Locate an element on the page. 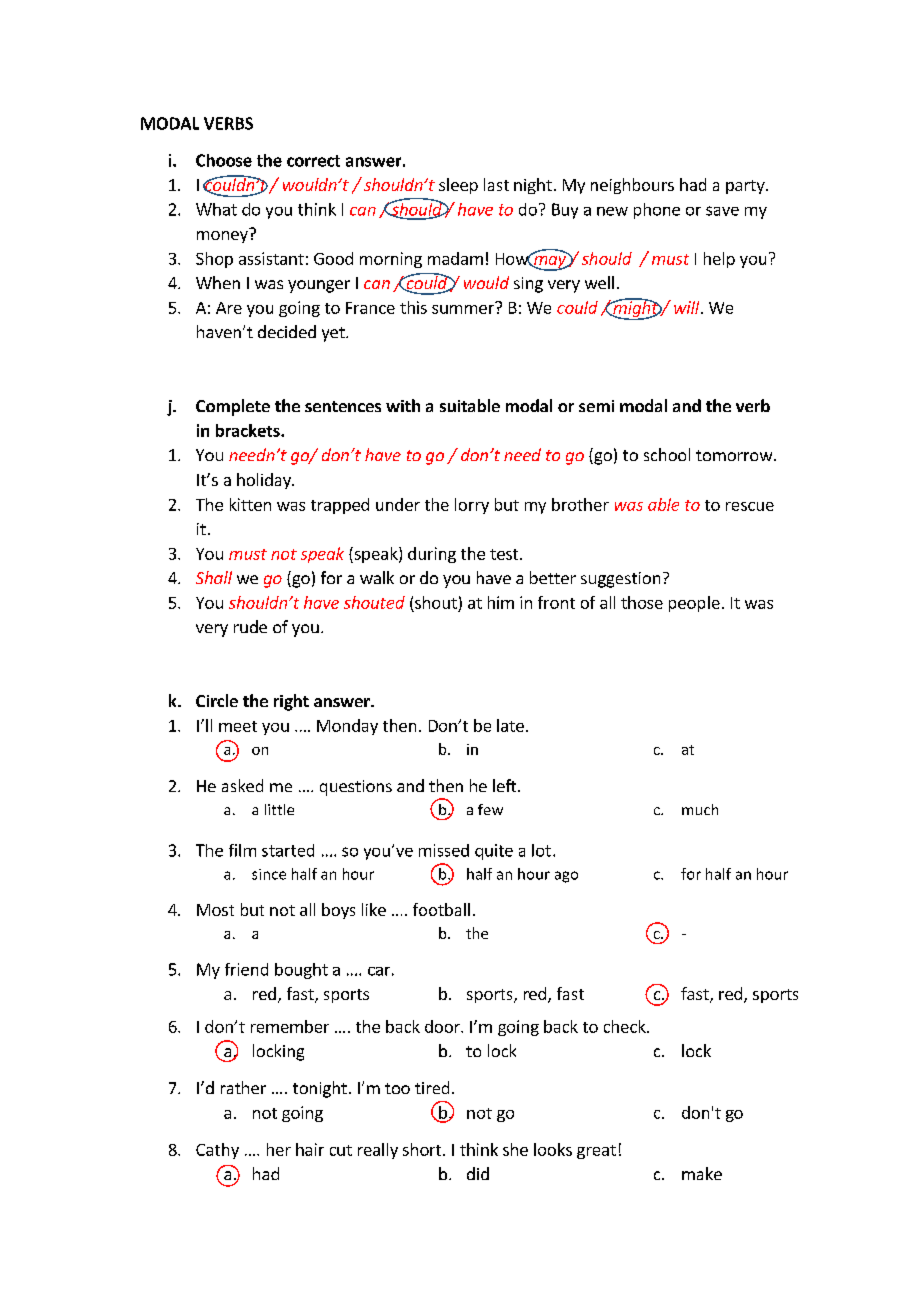 The width and height of the document is (924, 1307). little is located at coordinates (279, 809).
